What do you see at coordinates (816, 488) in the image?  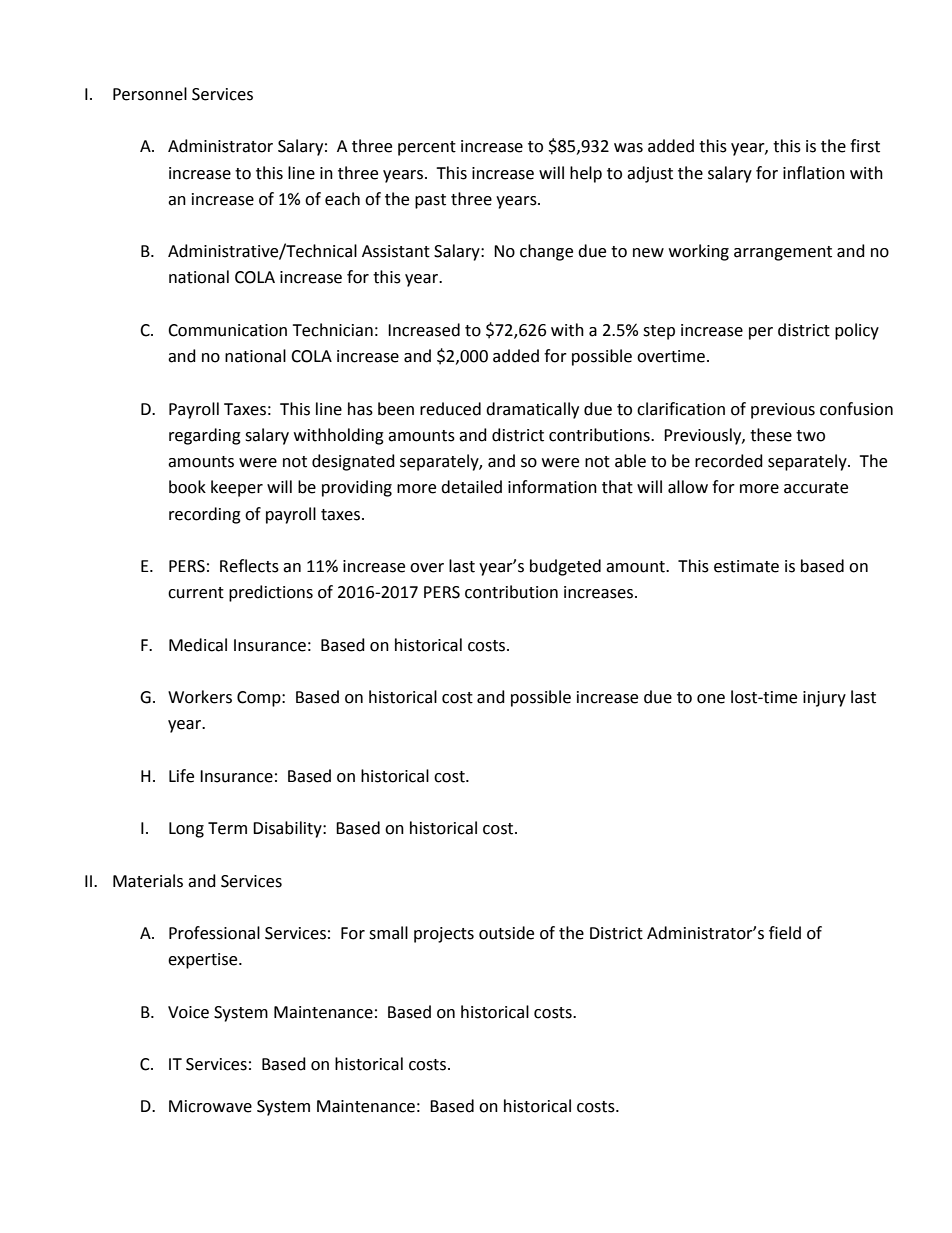 I see `accurate` at bounding box center [816, 488].
